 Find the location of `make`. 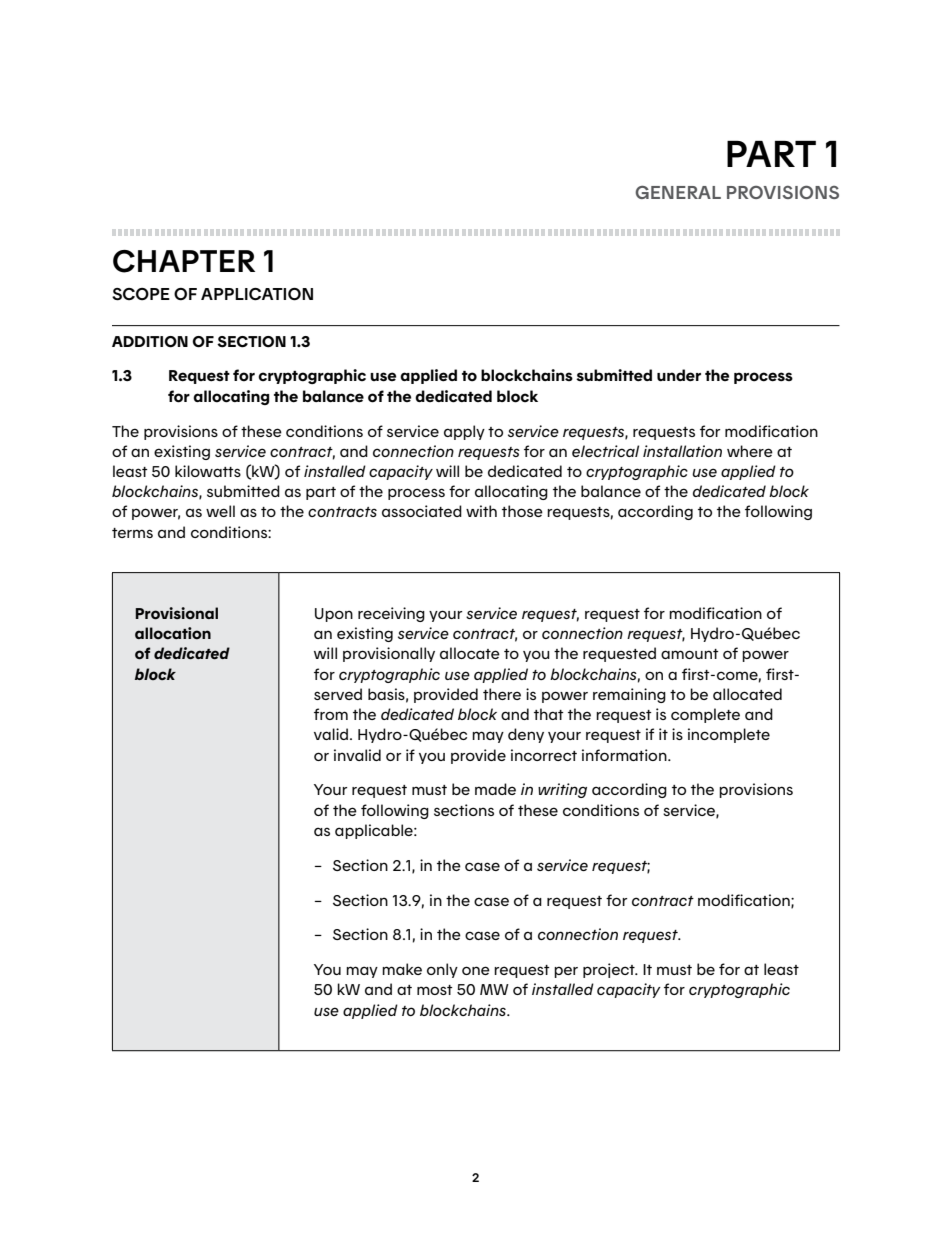

make is located at coordinates (402, 969).
